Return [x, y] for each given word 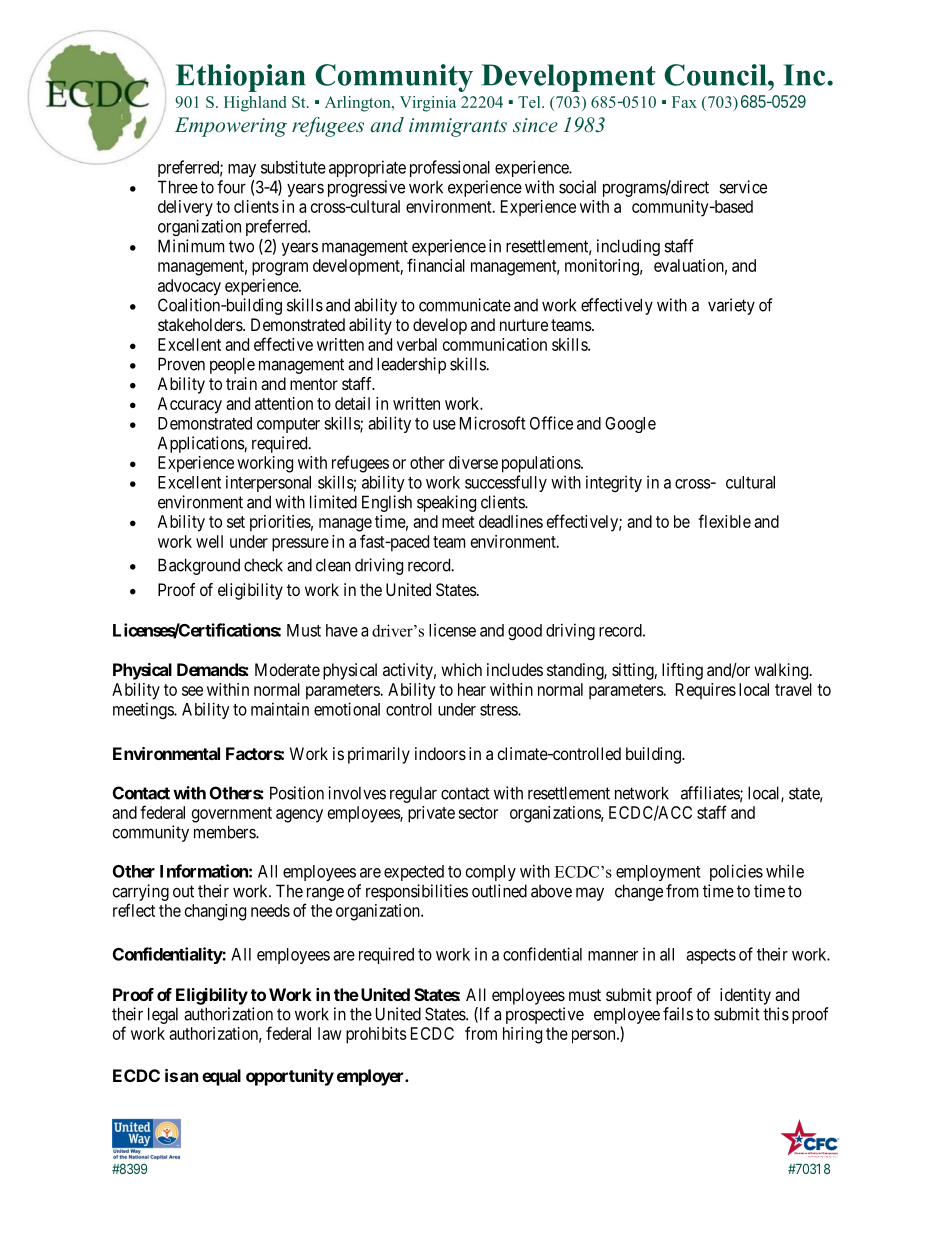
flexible [724, 521]
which [461, 669]
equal [221, 1077]
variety [731, 306]
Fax [684, 102]
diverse [473, 462]
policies [736, 872]
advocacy [189, 287]
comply [491, 873]
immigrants [458, 127]
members [225, 832]
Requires [706, 691]
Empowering [231, 127]
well [209, 541]
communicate [465, 305]
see [192, 691]
